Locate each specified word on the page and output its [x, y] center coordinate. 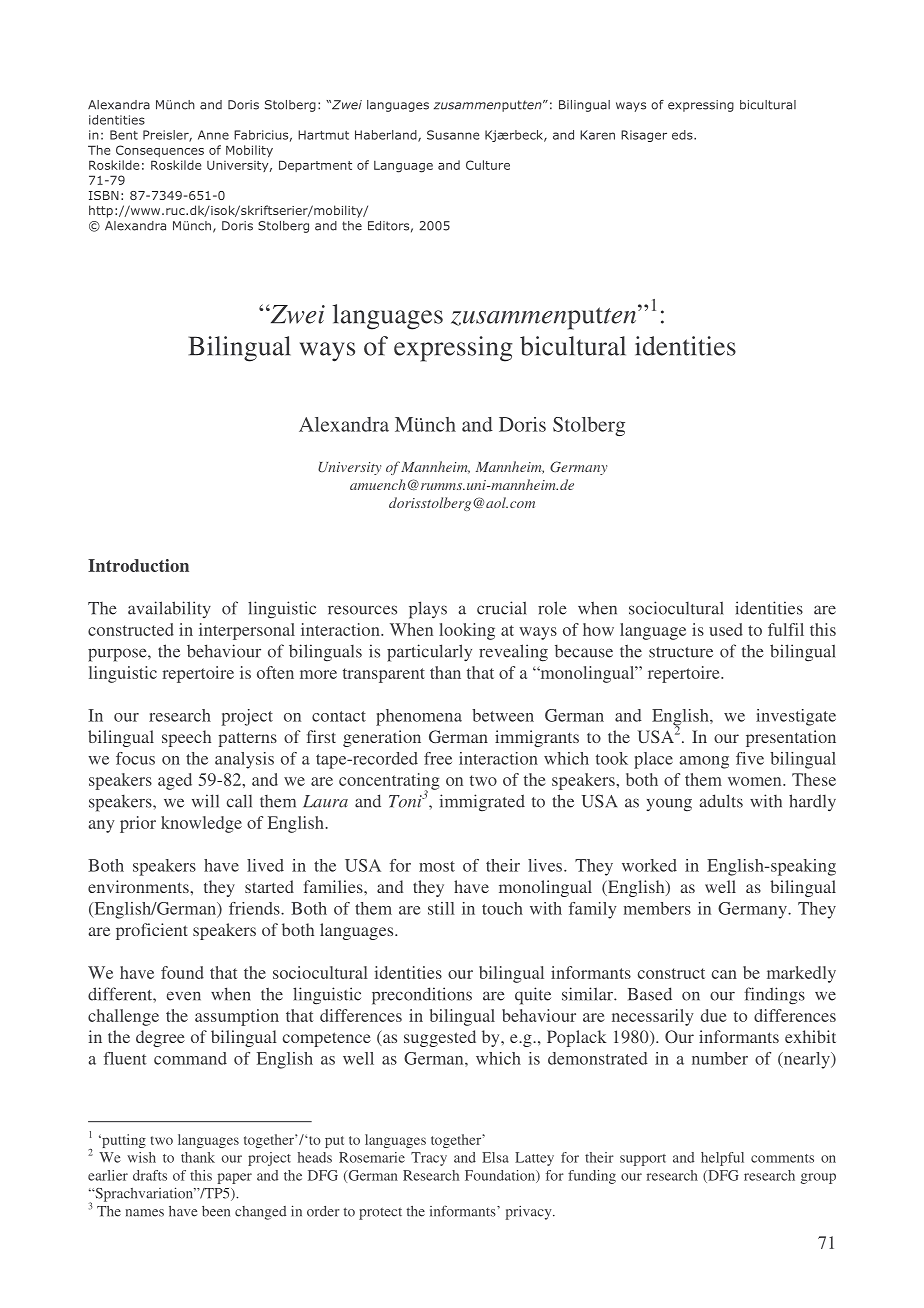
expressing [453, 349]
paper [234, 1178]
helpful [722, 1159]
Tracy [429, 1159]
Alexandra [344, 424]
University [350, 468]
